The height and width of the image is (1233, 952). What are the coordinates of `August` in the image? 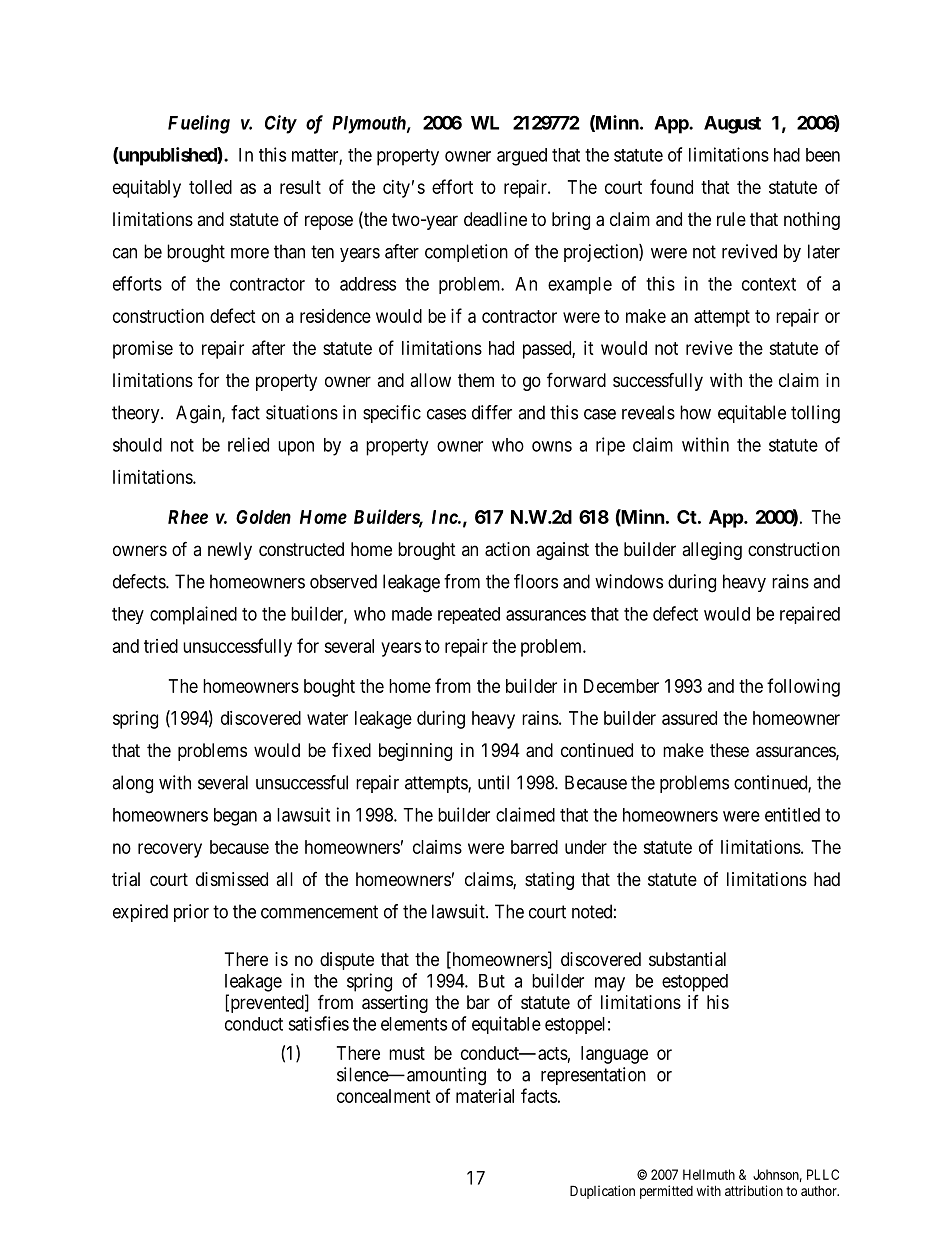 It's located at (732, 125).
